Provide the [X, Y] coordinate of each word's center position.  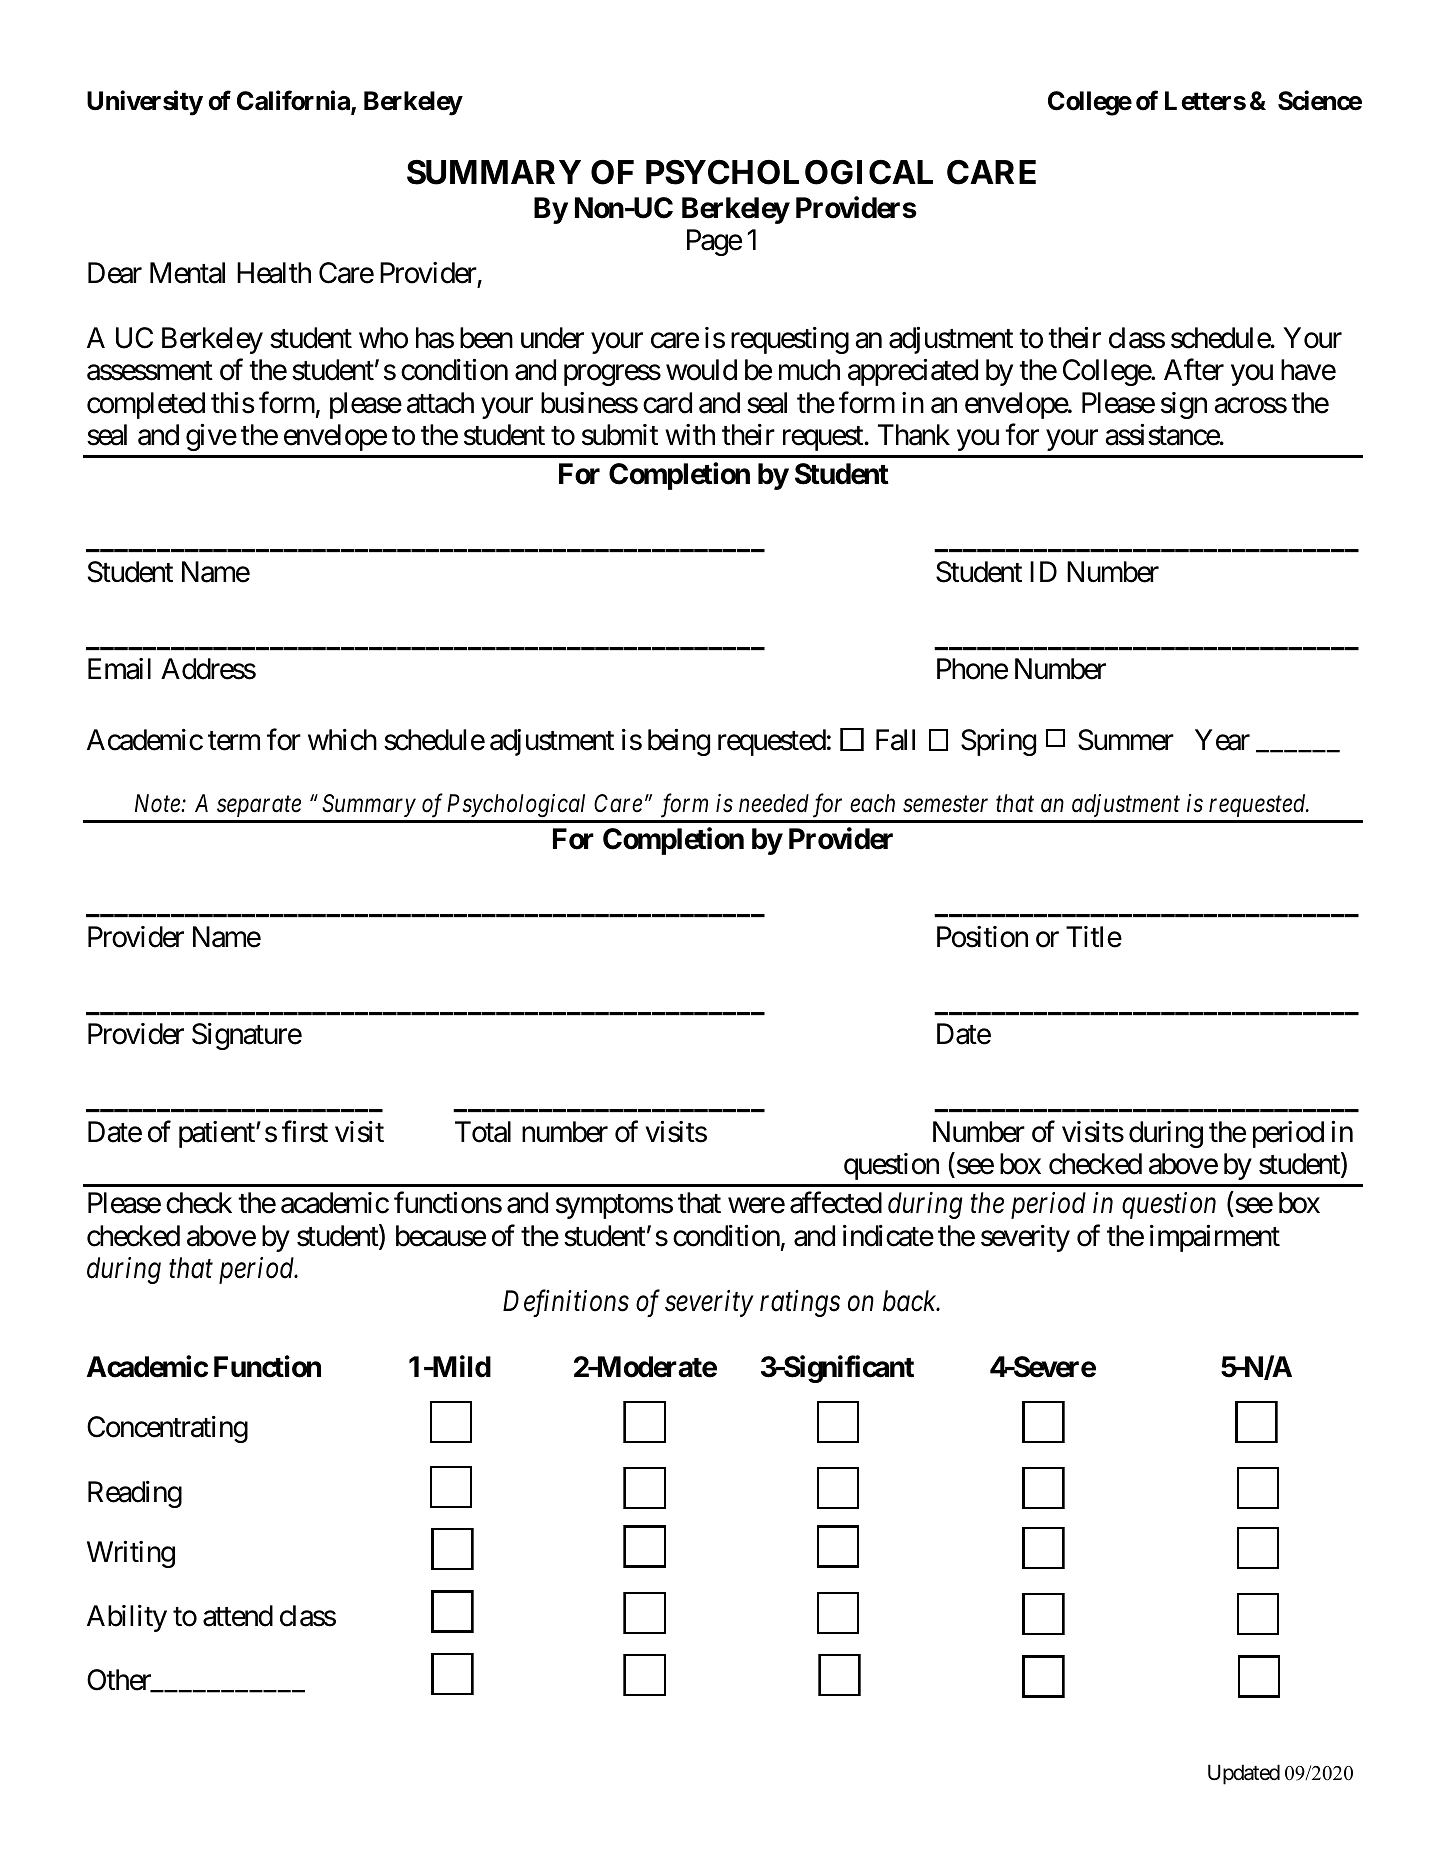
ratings [800, 1303]
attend [238, 1616]
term [234, 741]
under [552, 338]
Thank [914, 435]
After [1194, 370]
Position [982, 937]
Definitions [566, 1303]
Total [483, 1132]
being [679, 742]
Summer [1126, 740]
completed [146, 405]
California [294, 101]
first [305, 1132]
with [690, 434]
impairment [1215, 1238]
